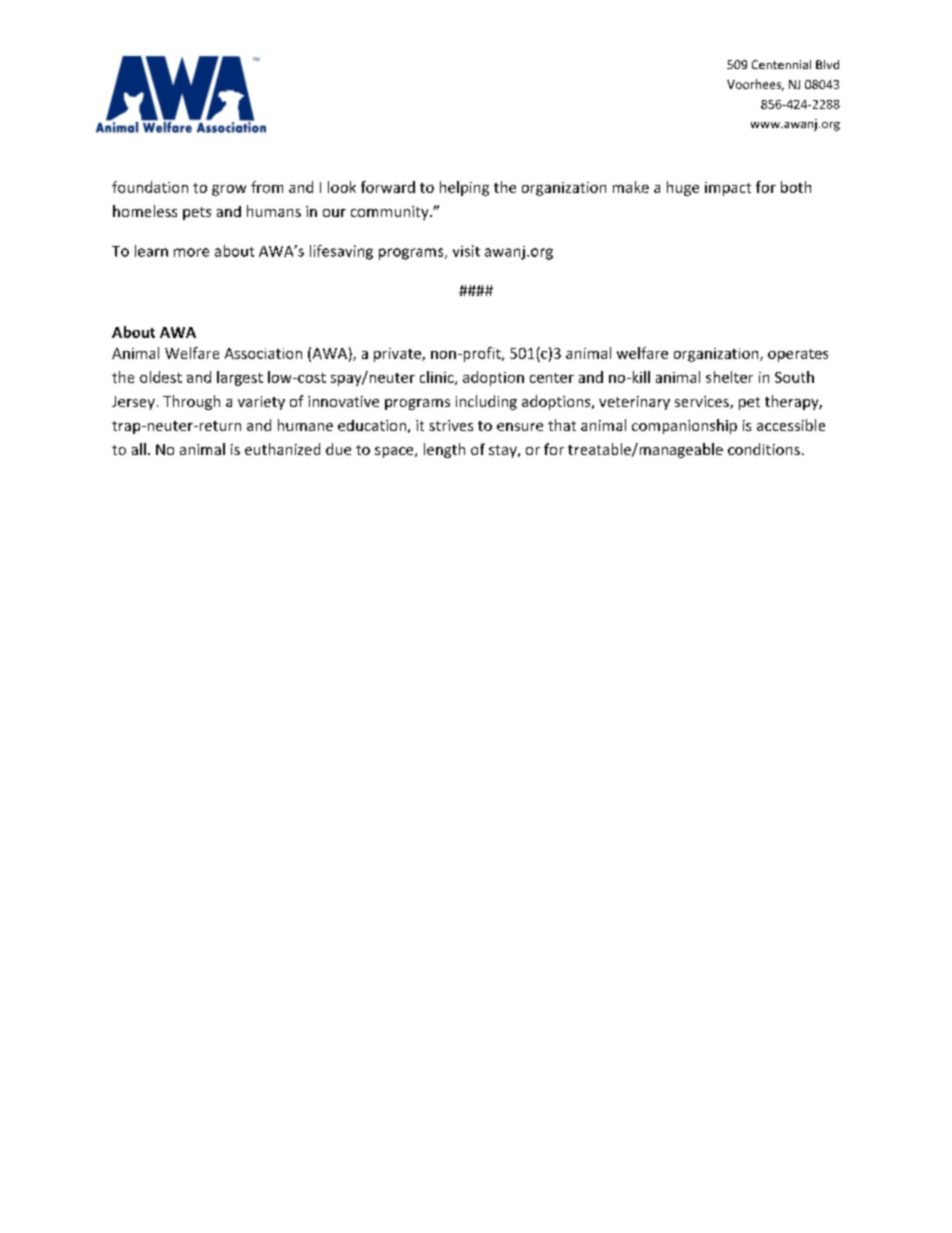 The width and height of the image is (952, 1233). What do you see at coordinates (827, 64) in the image?
I see `Blvd` at bounding box center [827, 64].
